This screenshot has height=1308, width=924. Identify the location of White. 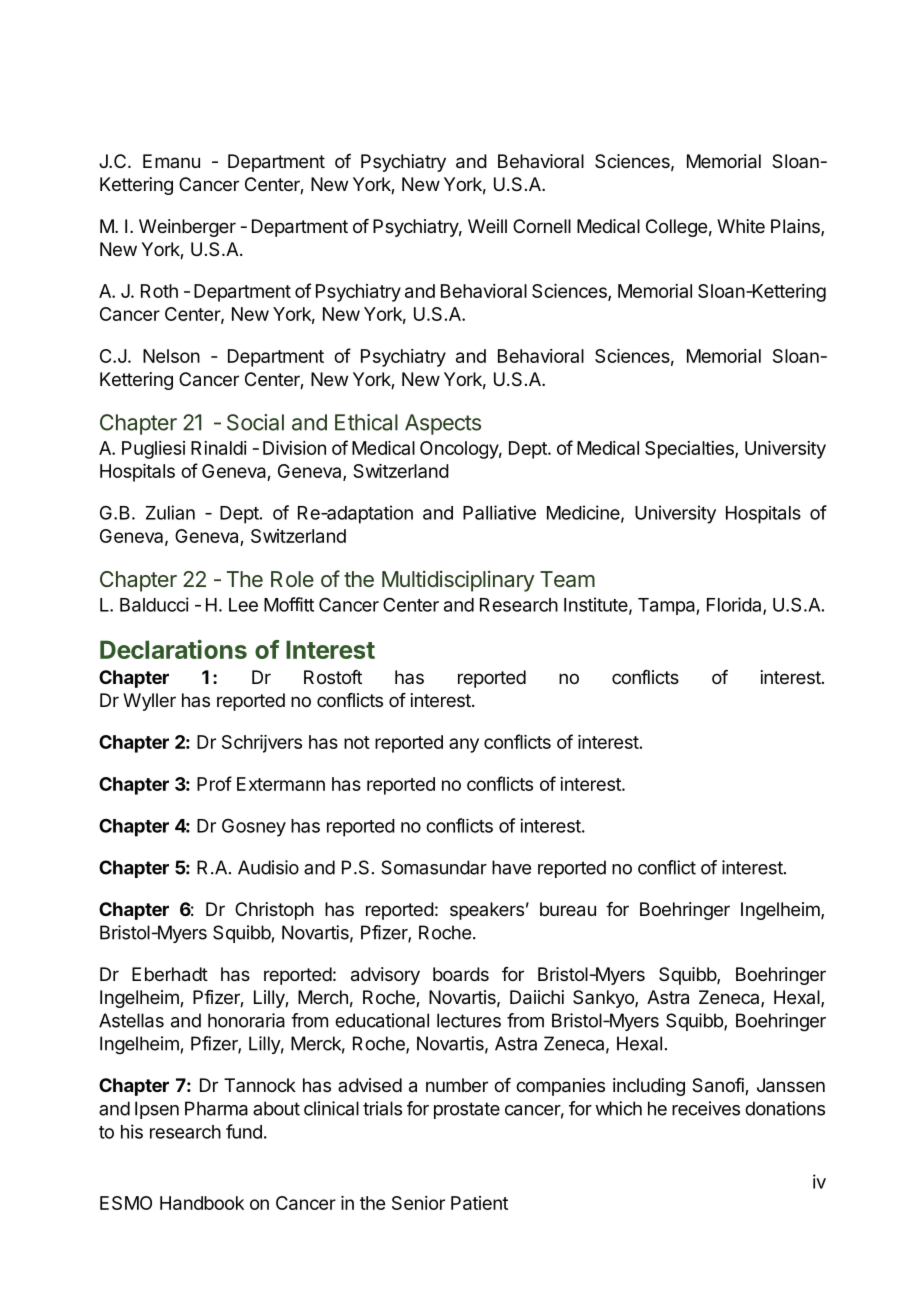
(741, 226).
